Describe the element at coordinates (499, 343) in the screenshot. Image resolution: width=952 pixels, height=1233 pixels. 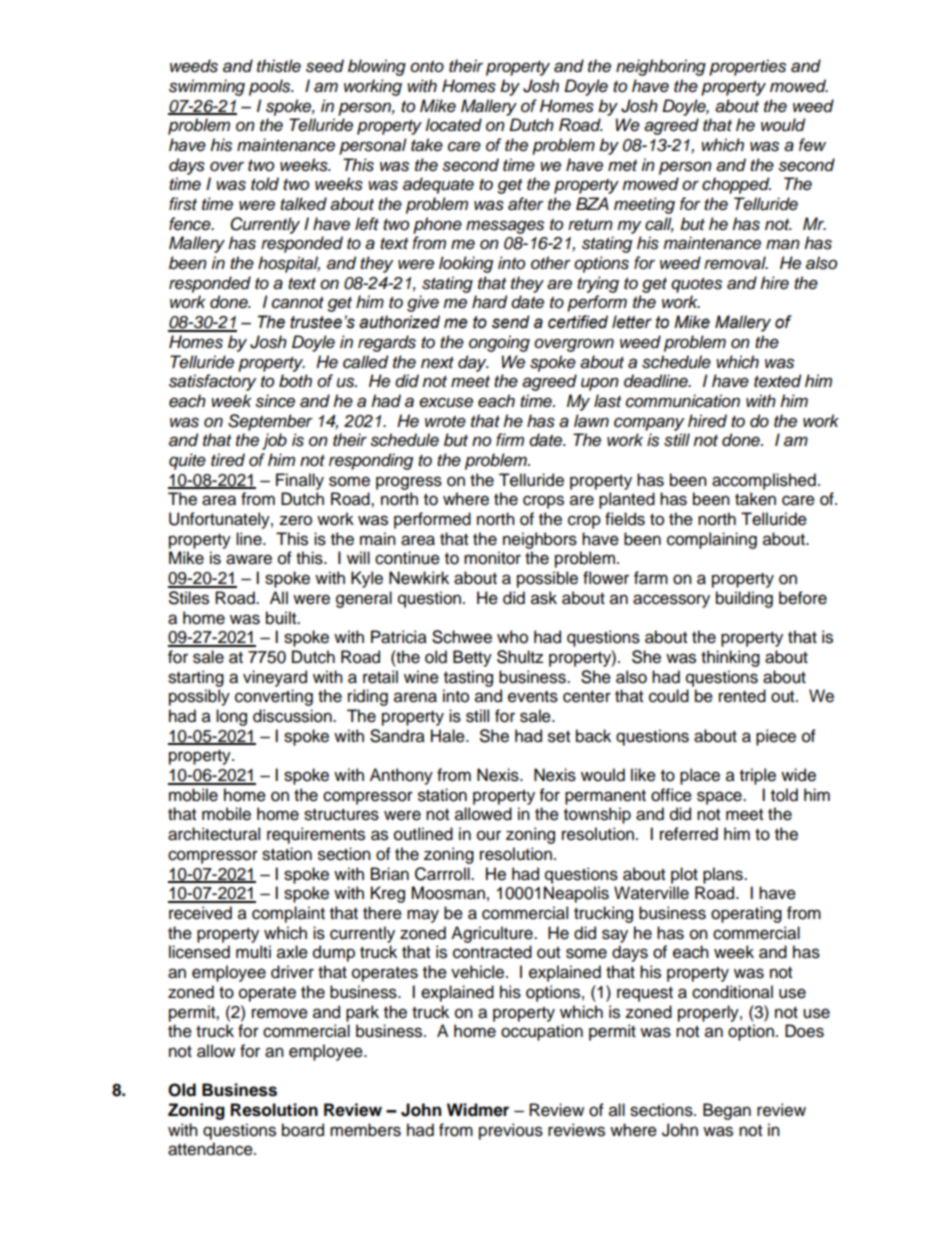
I see `ongoing` at that location.
